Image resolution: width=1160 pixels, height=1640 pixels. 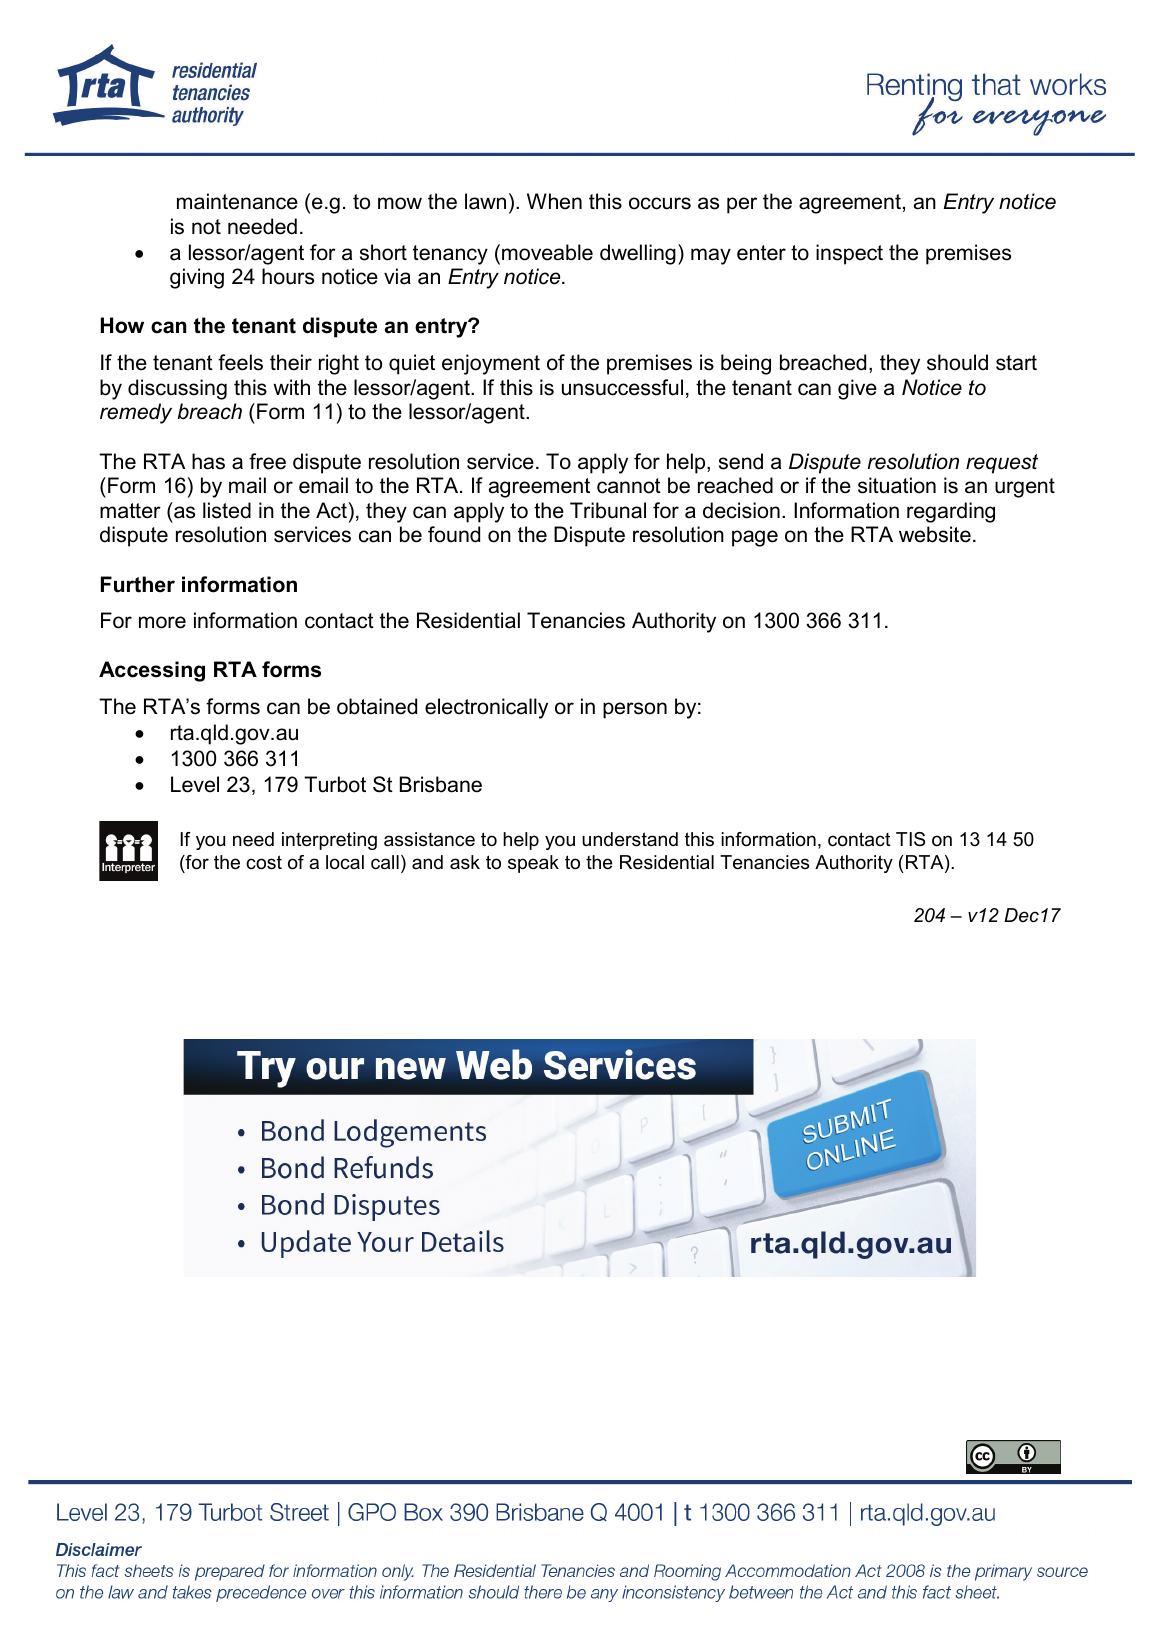 I want to click on unsuccessful, so click(x=622, y=387).
